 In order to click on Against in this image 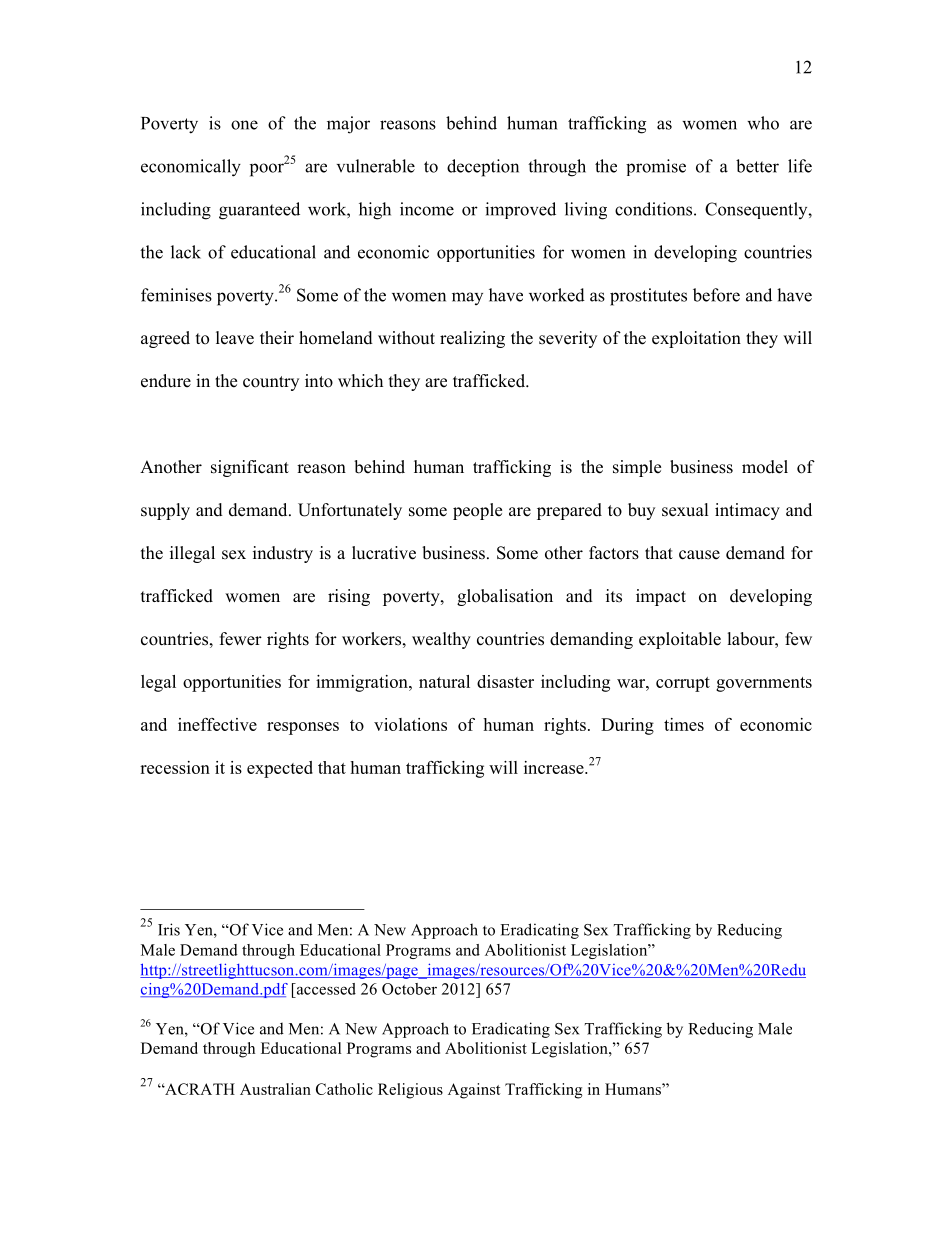, I will do `click(474, 1091)`.
